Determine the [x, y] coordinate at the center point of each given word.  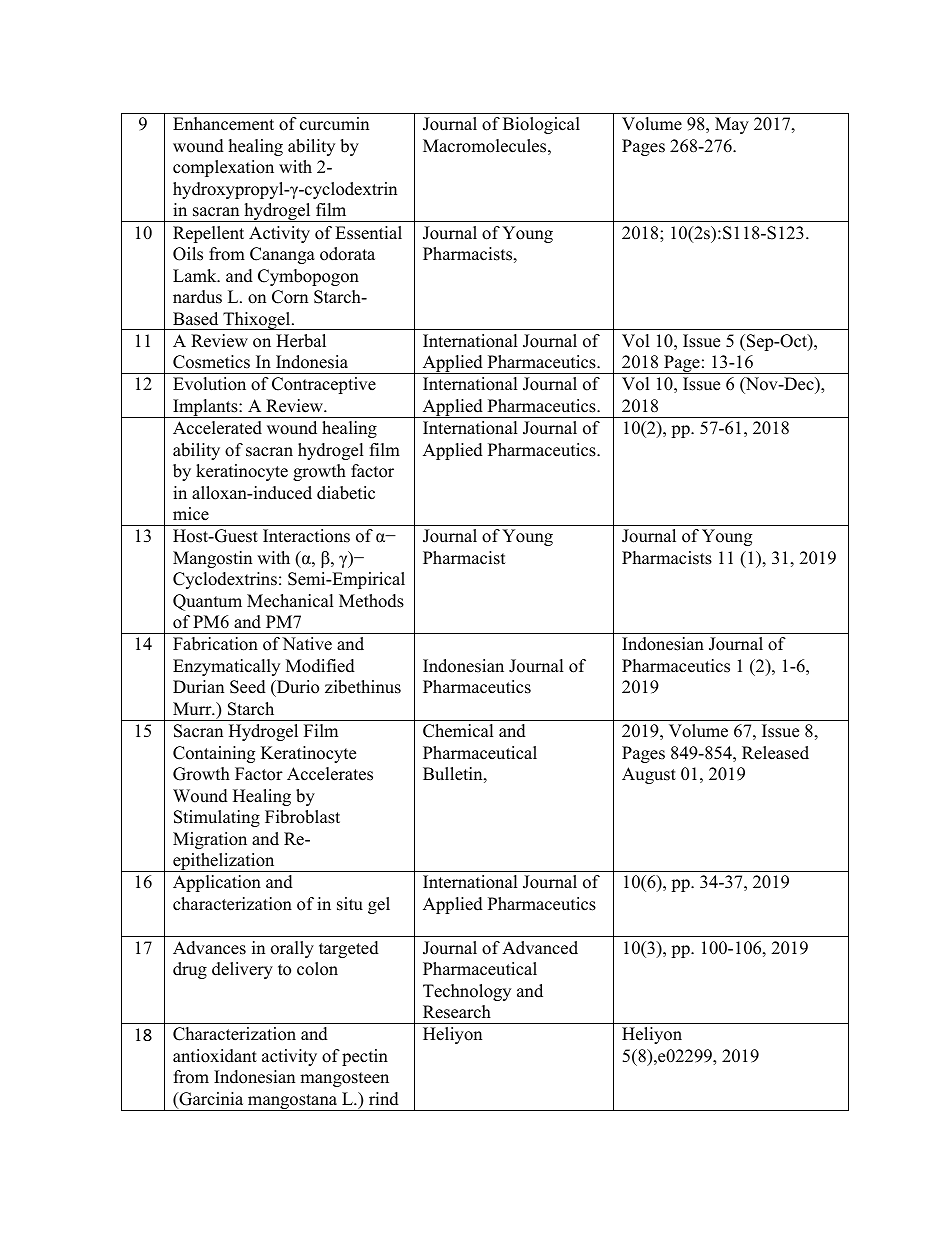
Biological [541, 125]
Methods [371, 601]
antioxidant [215, 1056]
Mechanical [290, 601]
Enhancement [223, 124]
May [732, 125]
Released [775, 753]
